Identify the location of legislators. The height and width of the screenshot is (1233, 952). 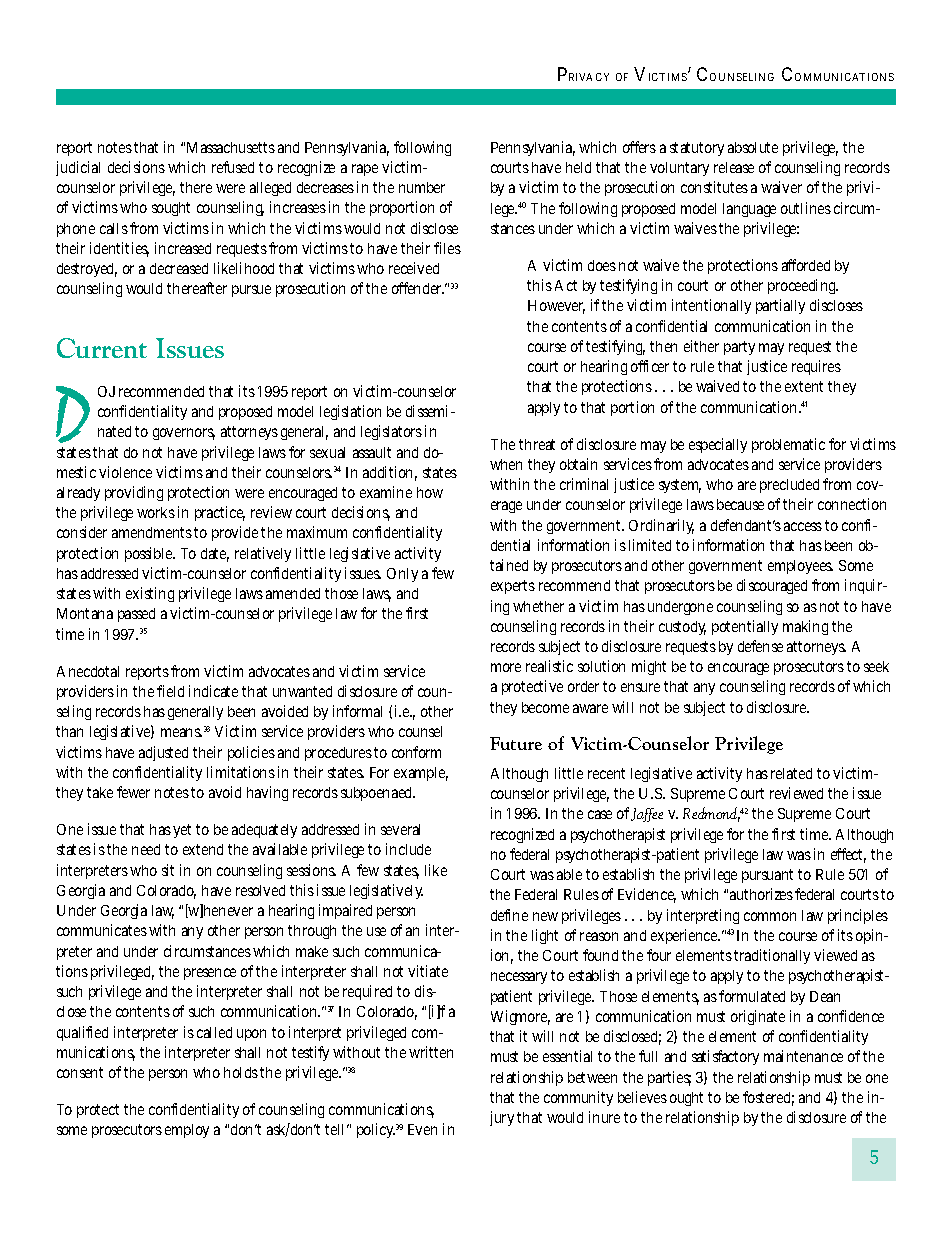
(391, 432).
